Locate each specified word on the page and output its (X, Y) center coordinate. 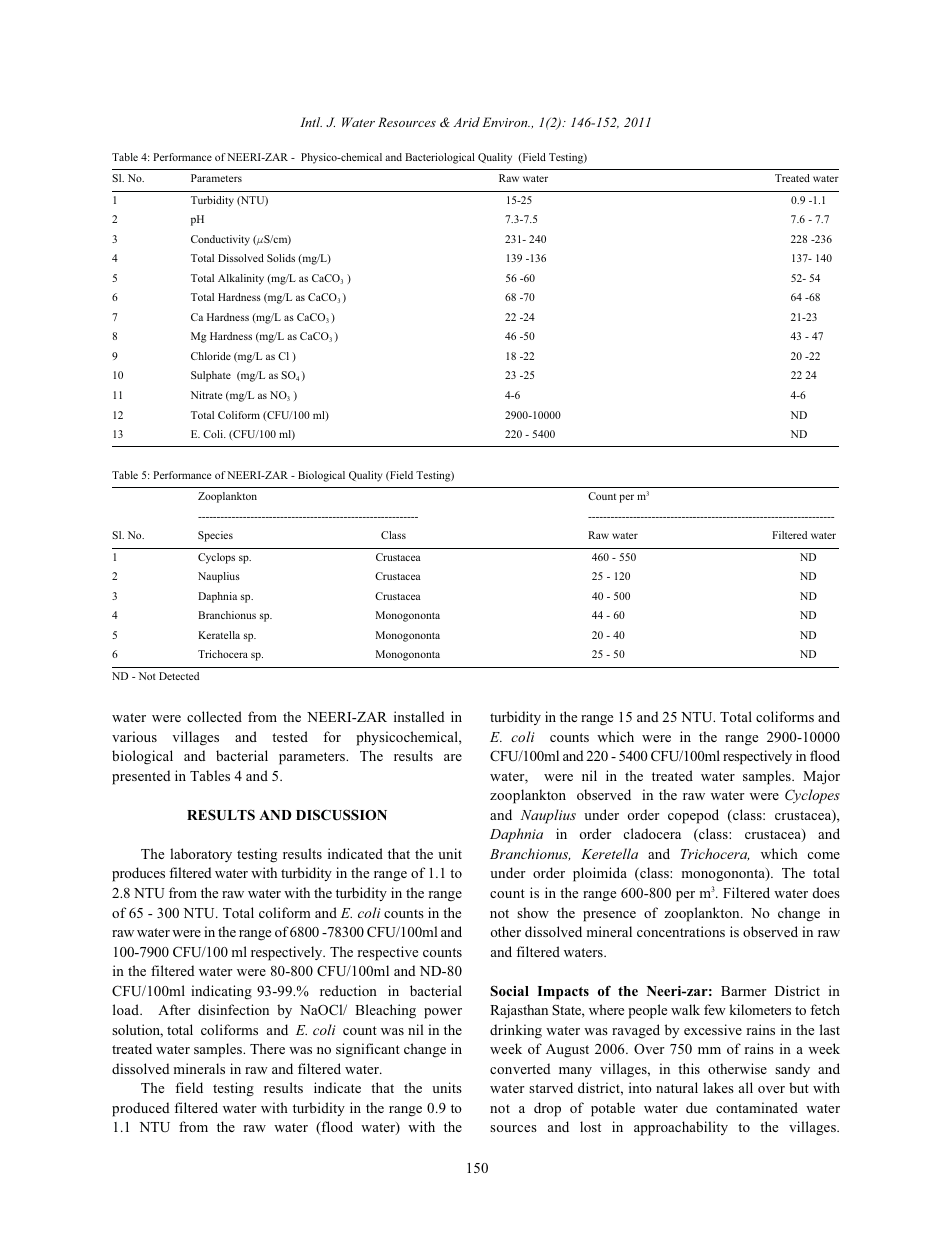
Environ (506, 122)
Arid (466, 122)
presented (141, 777)
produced (141, 1109)
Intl (311, 122)
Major (821, 777)
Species (215, 536)
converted (520, 1068)
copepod (693, 816)
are (453, 757)
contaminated (757, 1107)
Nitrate (206, 395)
